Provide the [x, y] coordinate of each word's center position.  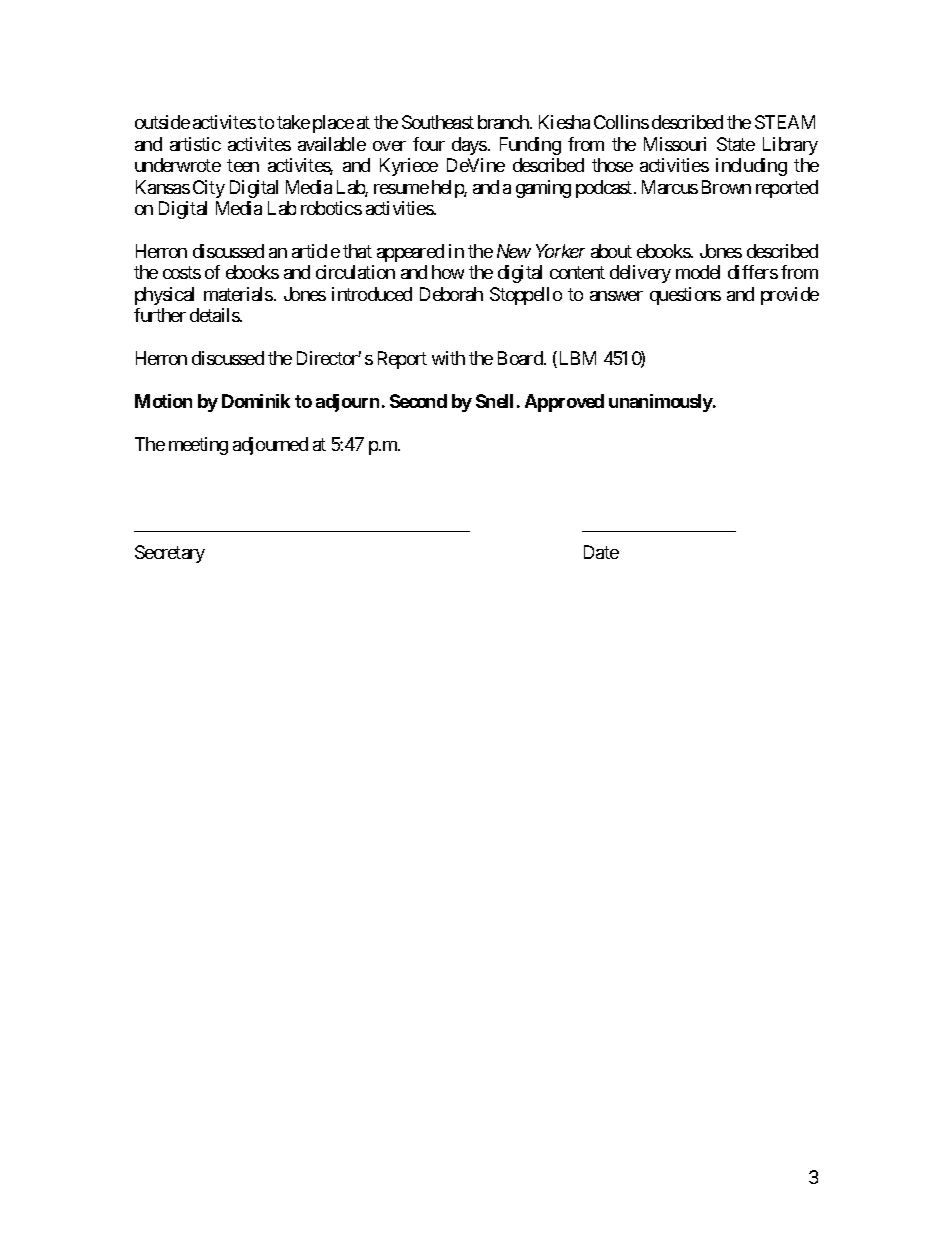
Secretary [170, 554]
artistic [195, 144]
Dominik [256, 401]
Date [601, 552]
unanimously [661, 403]
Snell [494, 401]
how [448, 272]
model [698, 272]
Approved [564, 403]
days [469, 146]
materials [238, 294]
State [736, 144]
